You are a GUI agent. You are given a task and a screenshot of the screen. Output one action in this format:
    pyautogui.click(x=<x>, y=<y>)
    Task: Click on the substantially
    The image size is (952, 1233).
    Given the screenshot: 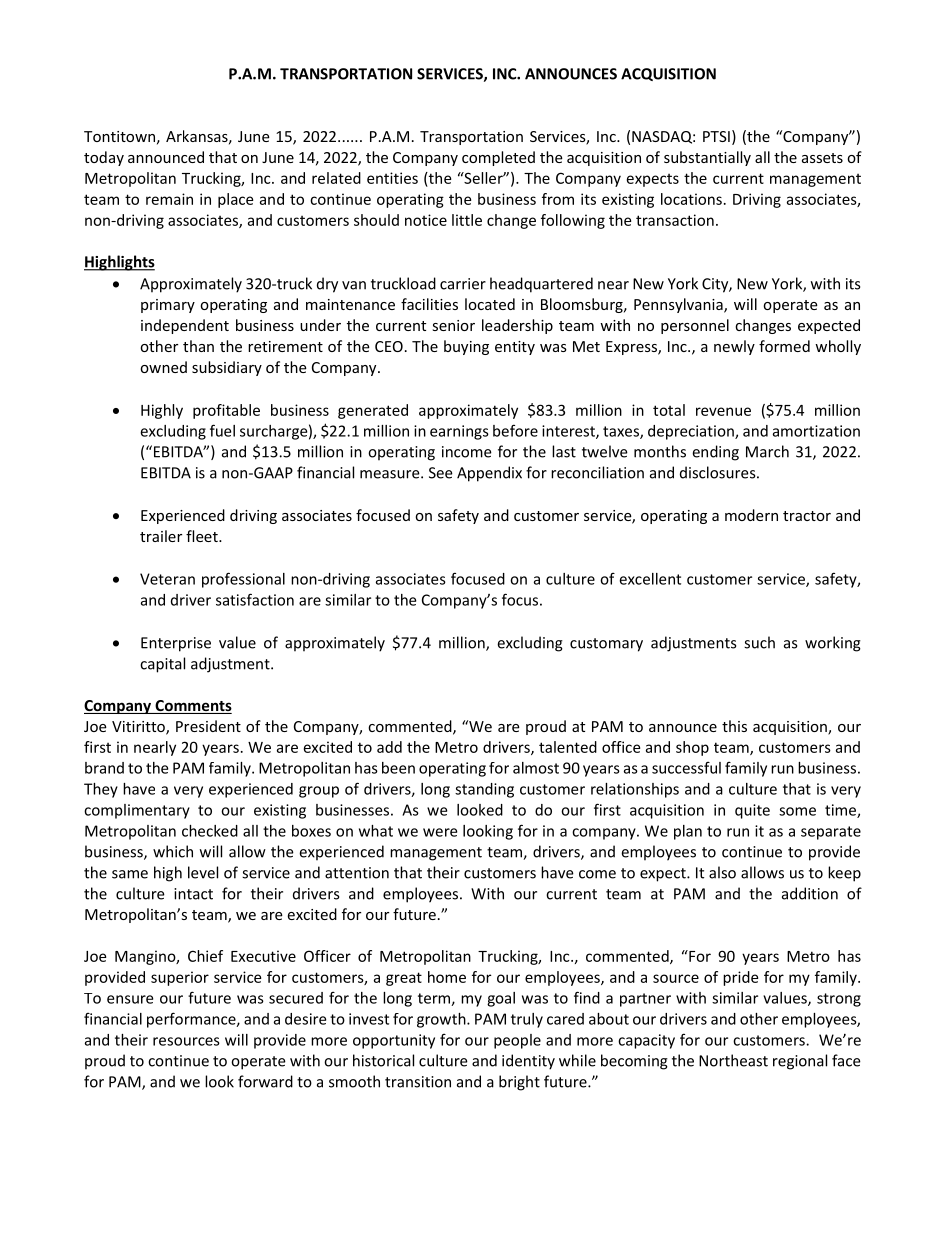 What is the action you would take?
    pyautogui.click(x=707, y=158)
